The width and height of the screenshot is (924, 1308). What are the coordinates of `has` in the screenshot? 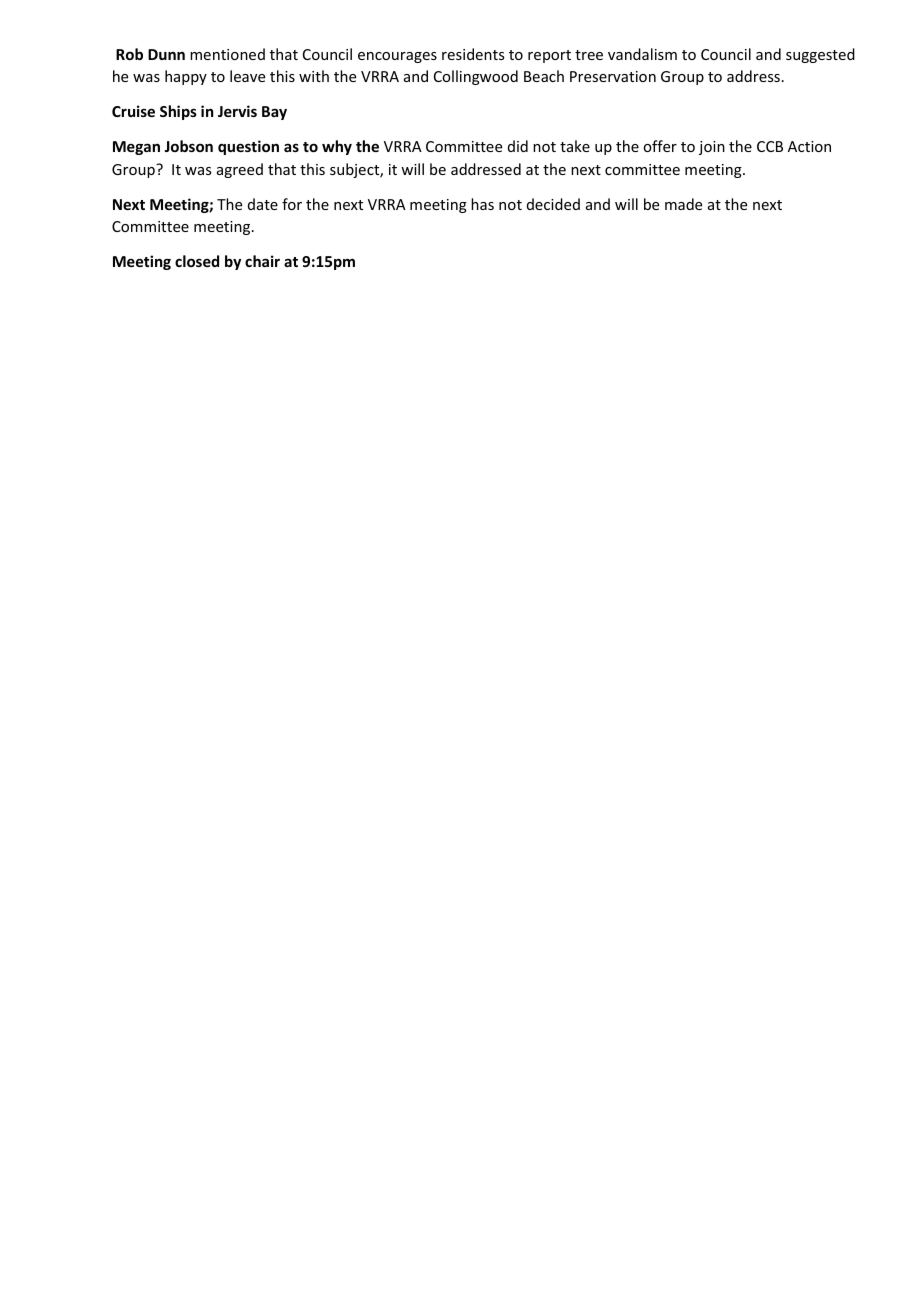 It's located at (482, 204).
